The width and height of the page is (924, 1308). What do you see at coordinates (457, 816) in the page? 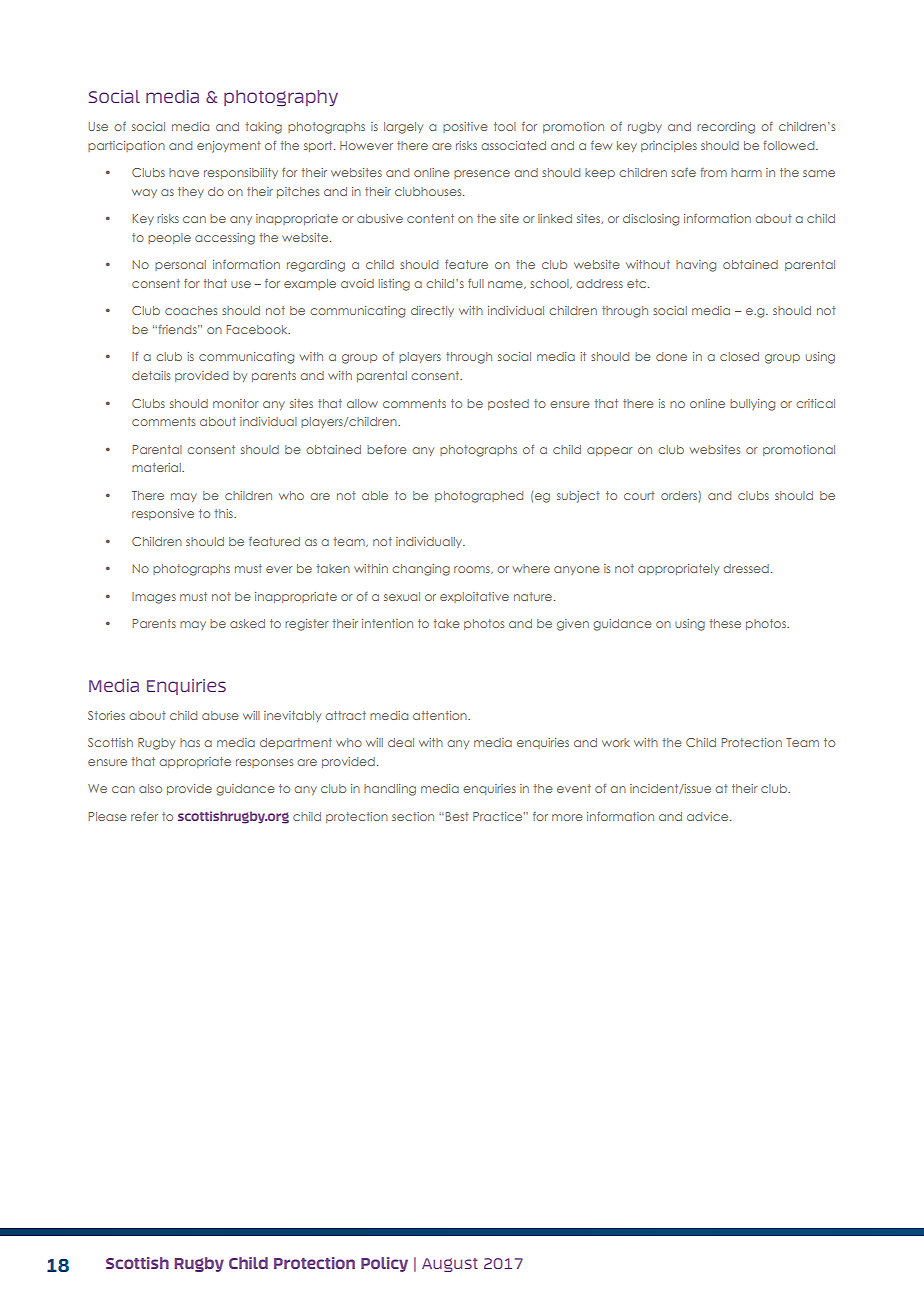
I see `Best` at bounding box center [457, 816].
